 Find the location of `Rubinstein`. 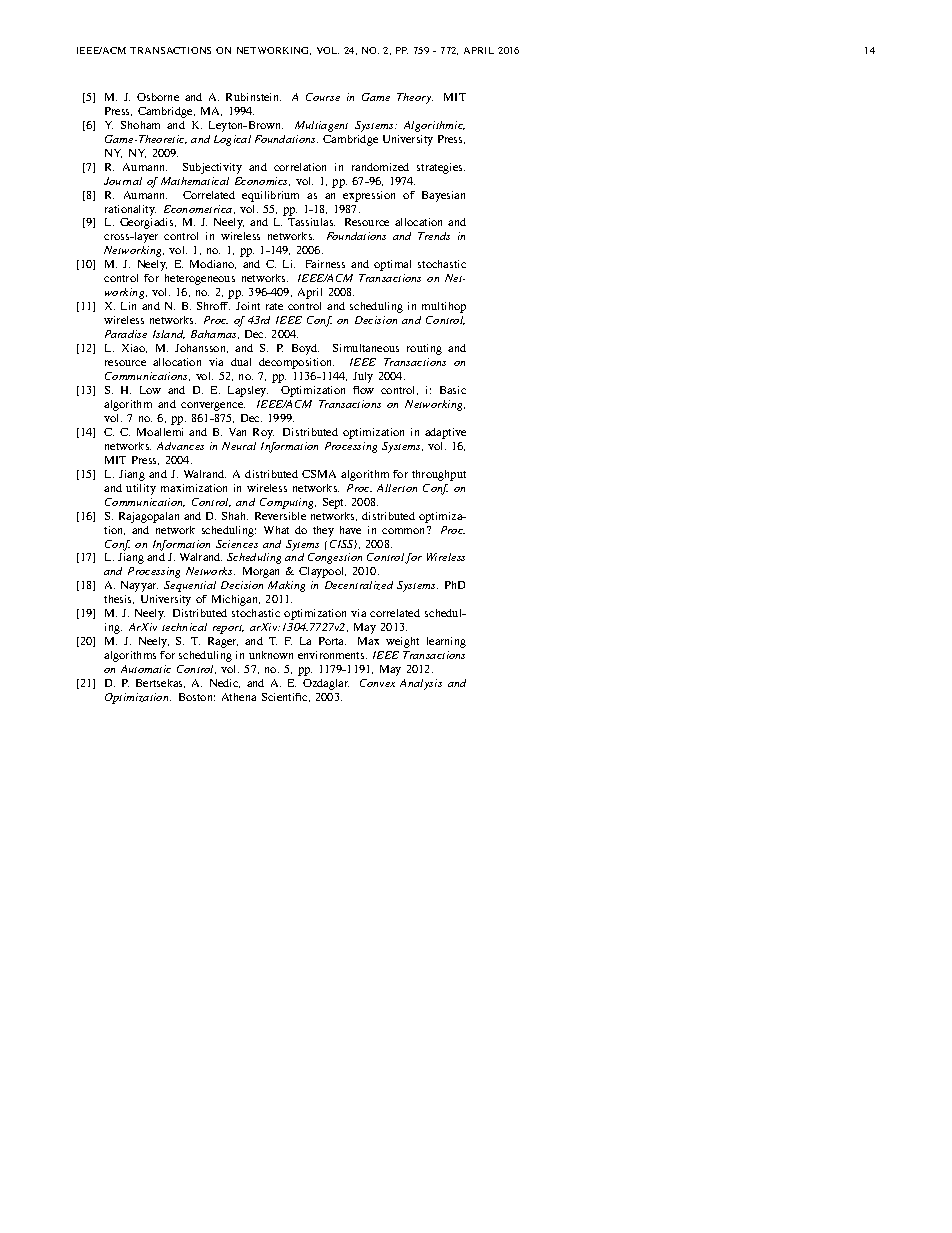

Rubinstein is located at coordinates (253, 97).
